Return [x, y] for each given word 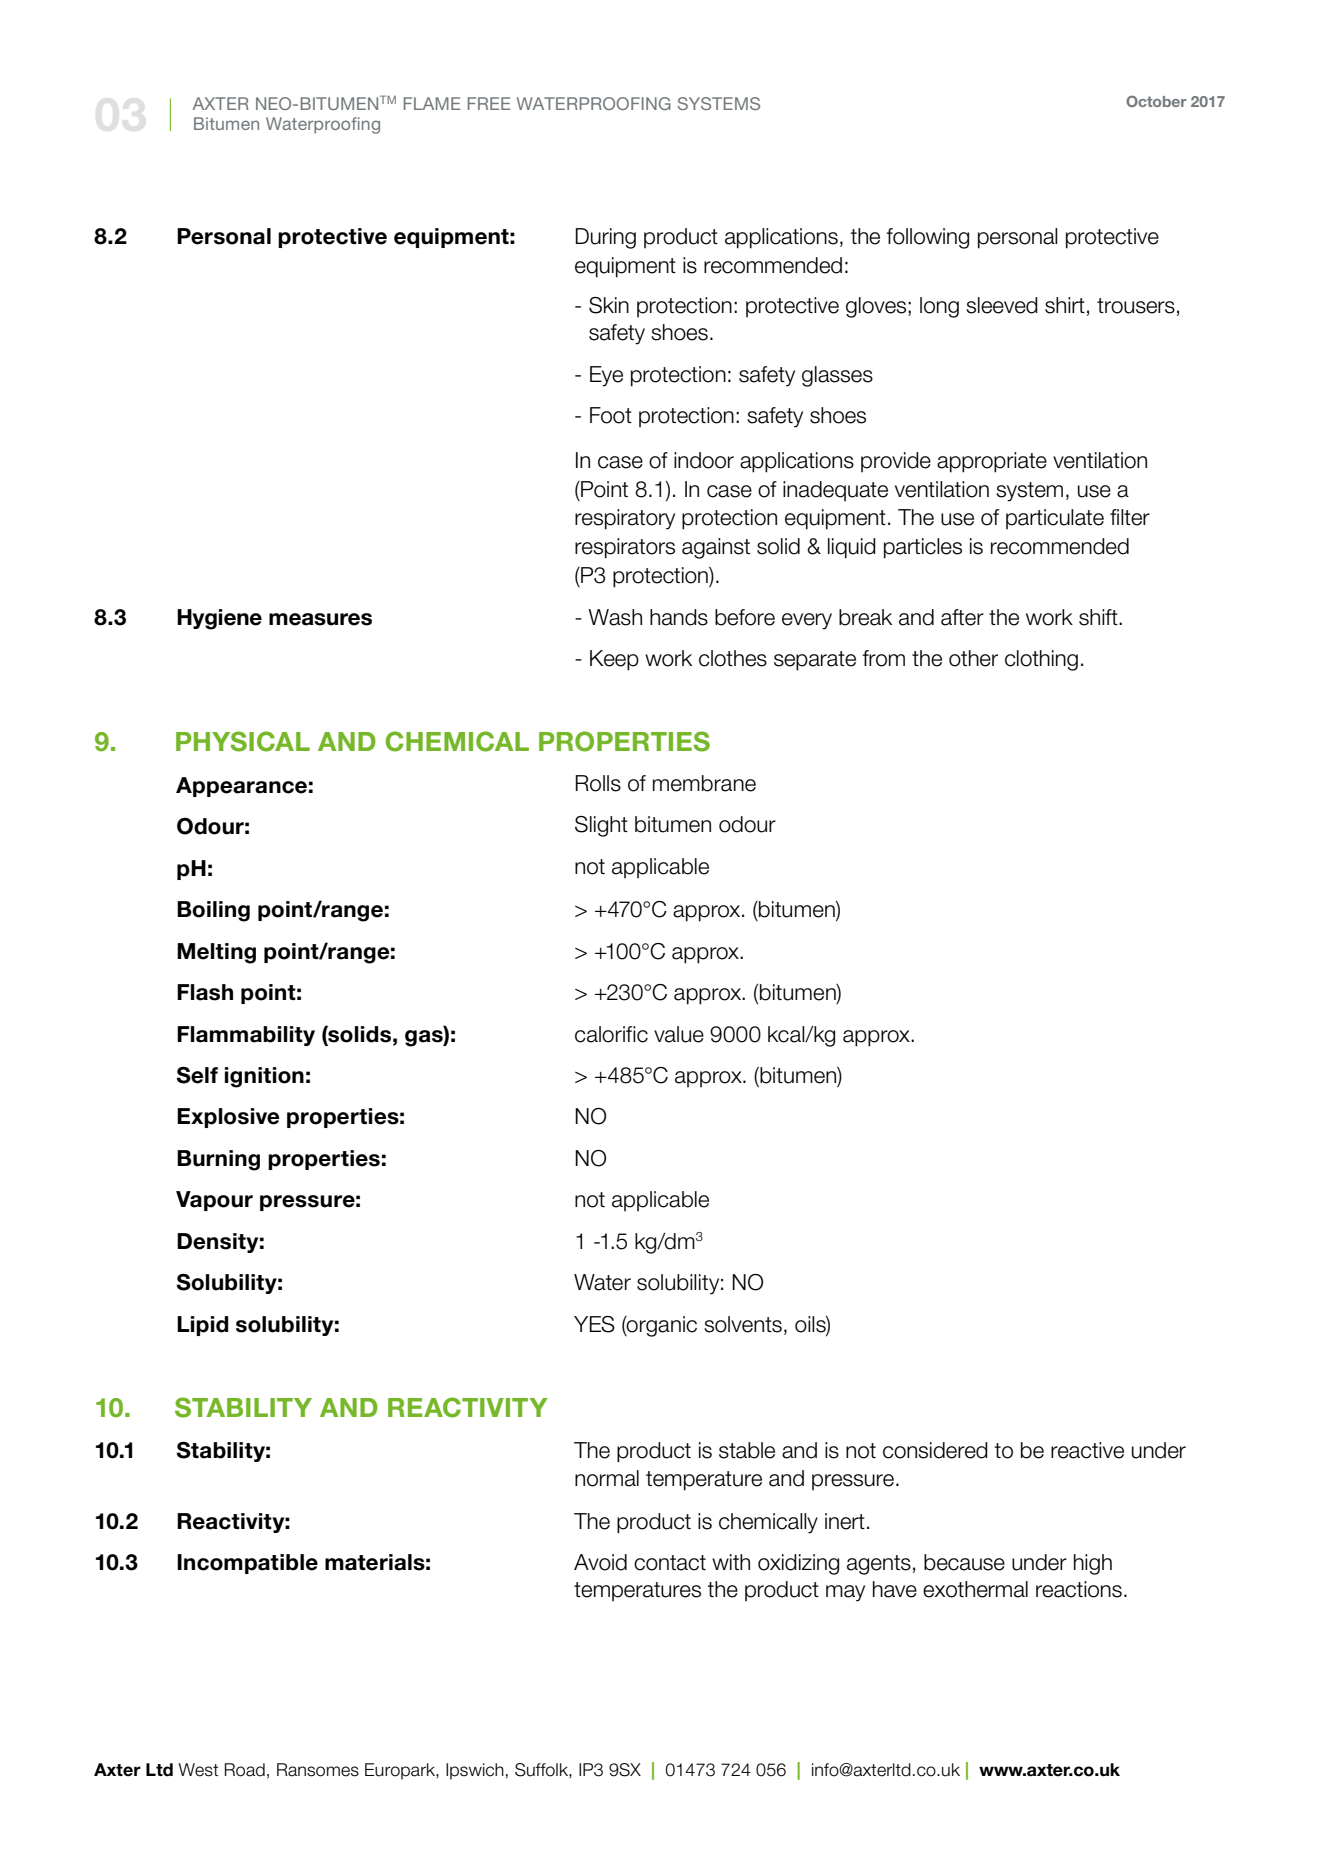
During [605, 238]
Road [245, 1770]
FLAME [432, 103]
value [679, 1034]
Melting [216, 953]
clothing [1041, 660]
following [927, 238]
